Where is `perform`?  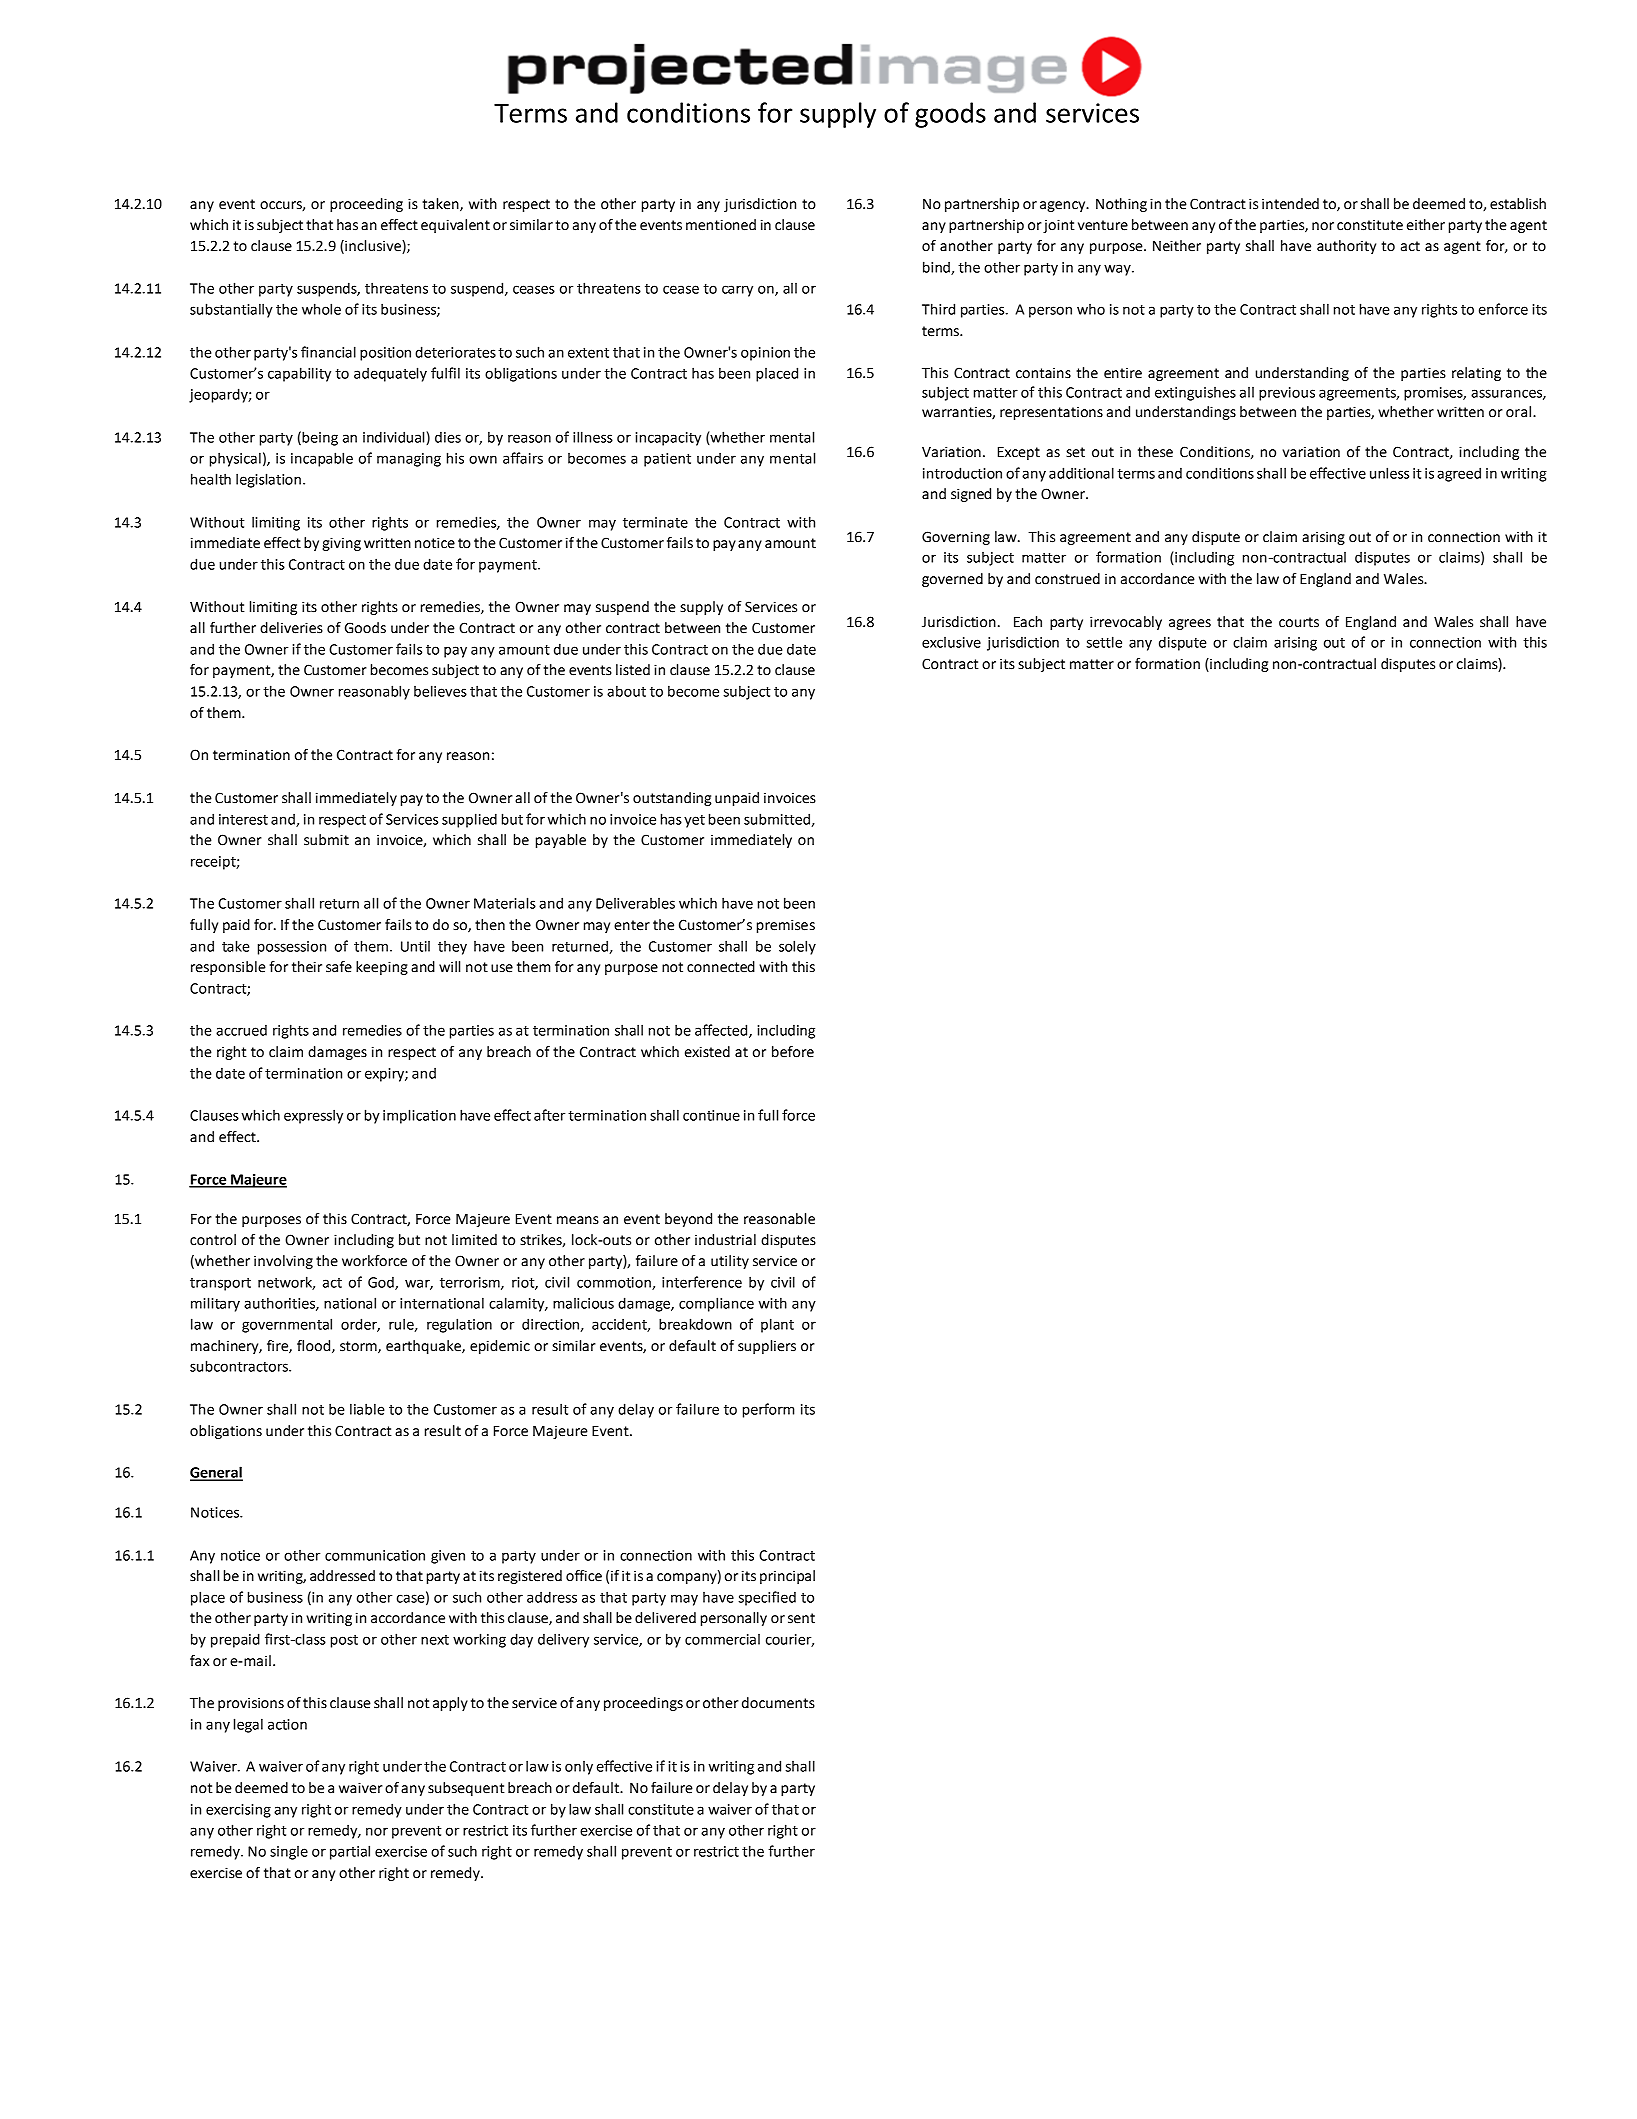 perform is located at coordinates (768, 1410).
